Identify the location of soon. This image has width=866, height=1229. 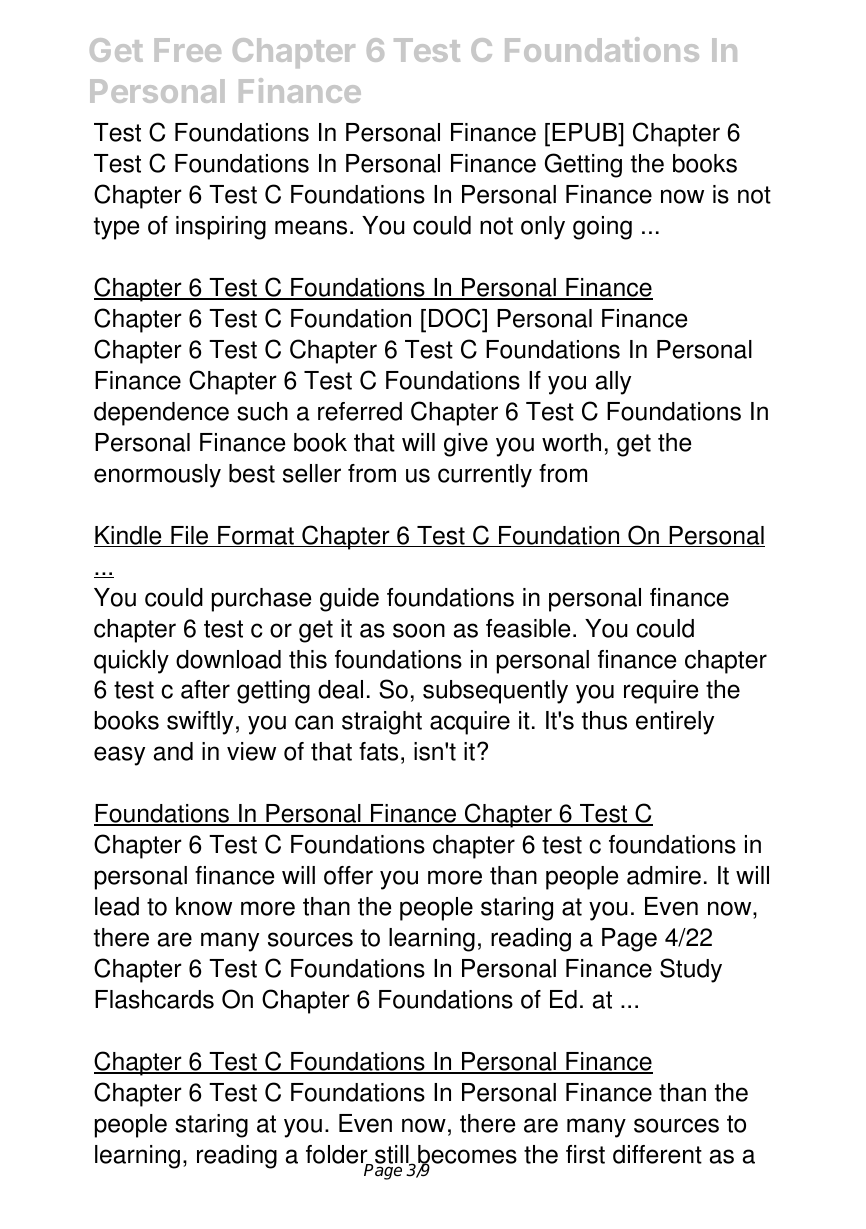
(419, 630).
